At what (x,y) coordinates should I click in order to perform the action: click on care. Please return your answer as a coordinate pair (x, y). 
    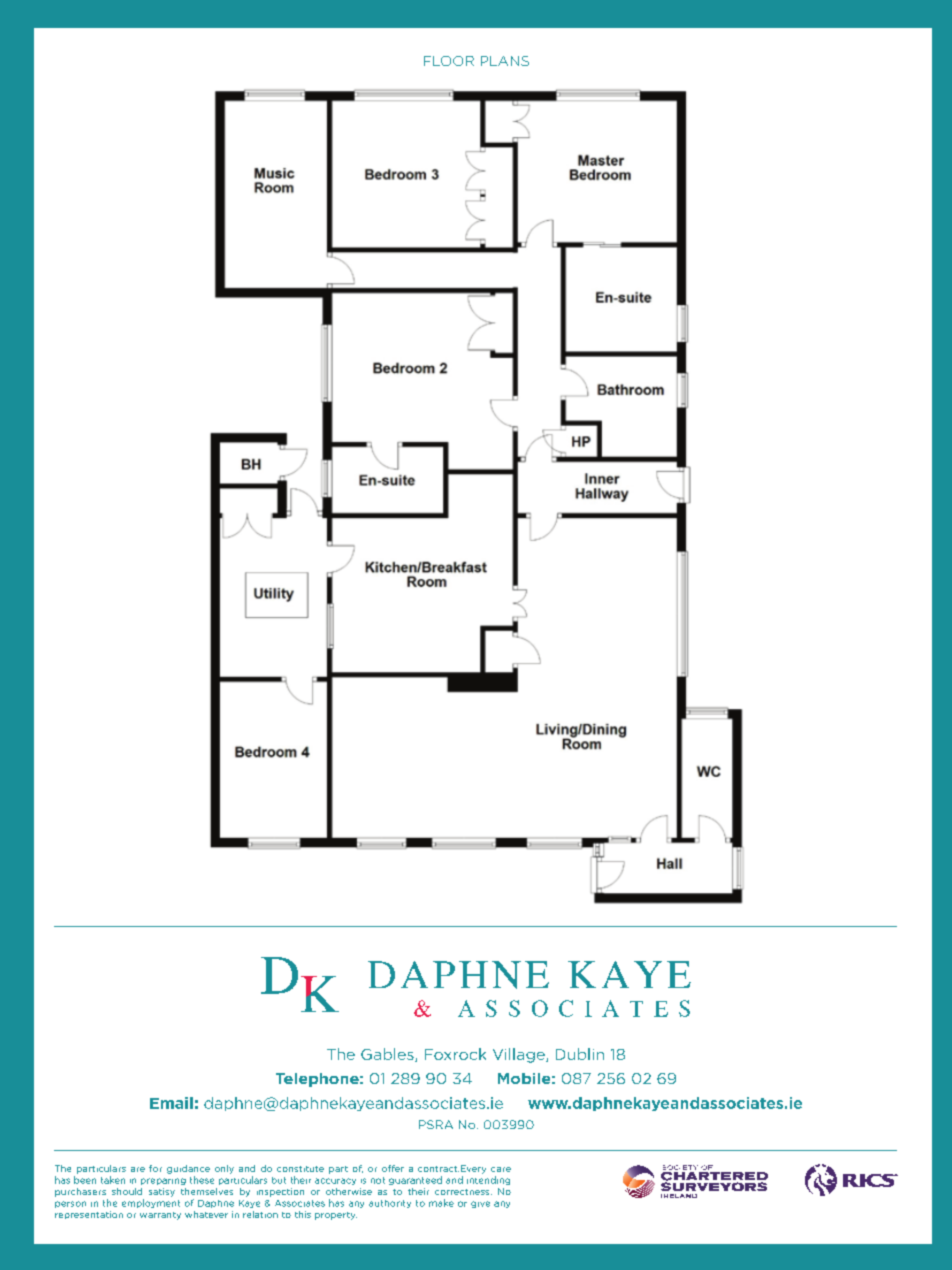
    Looking at the image, I should click on (501, 1169).
